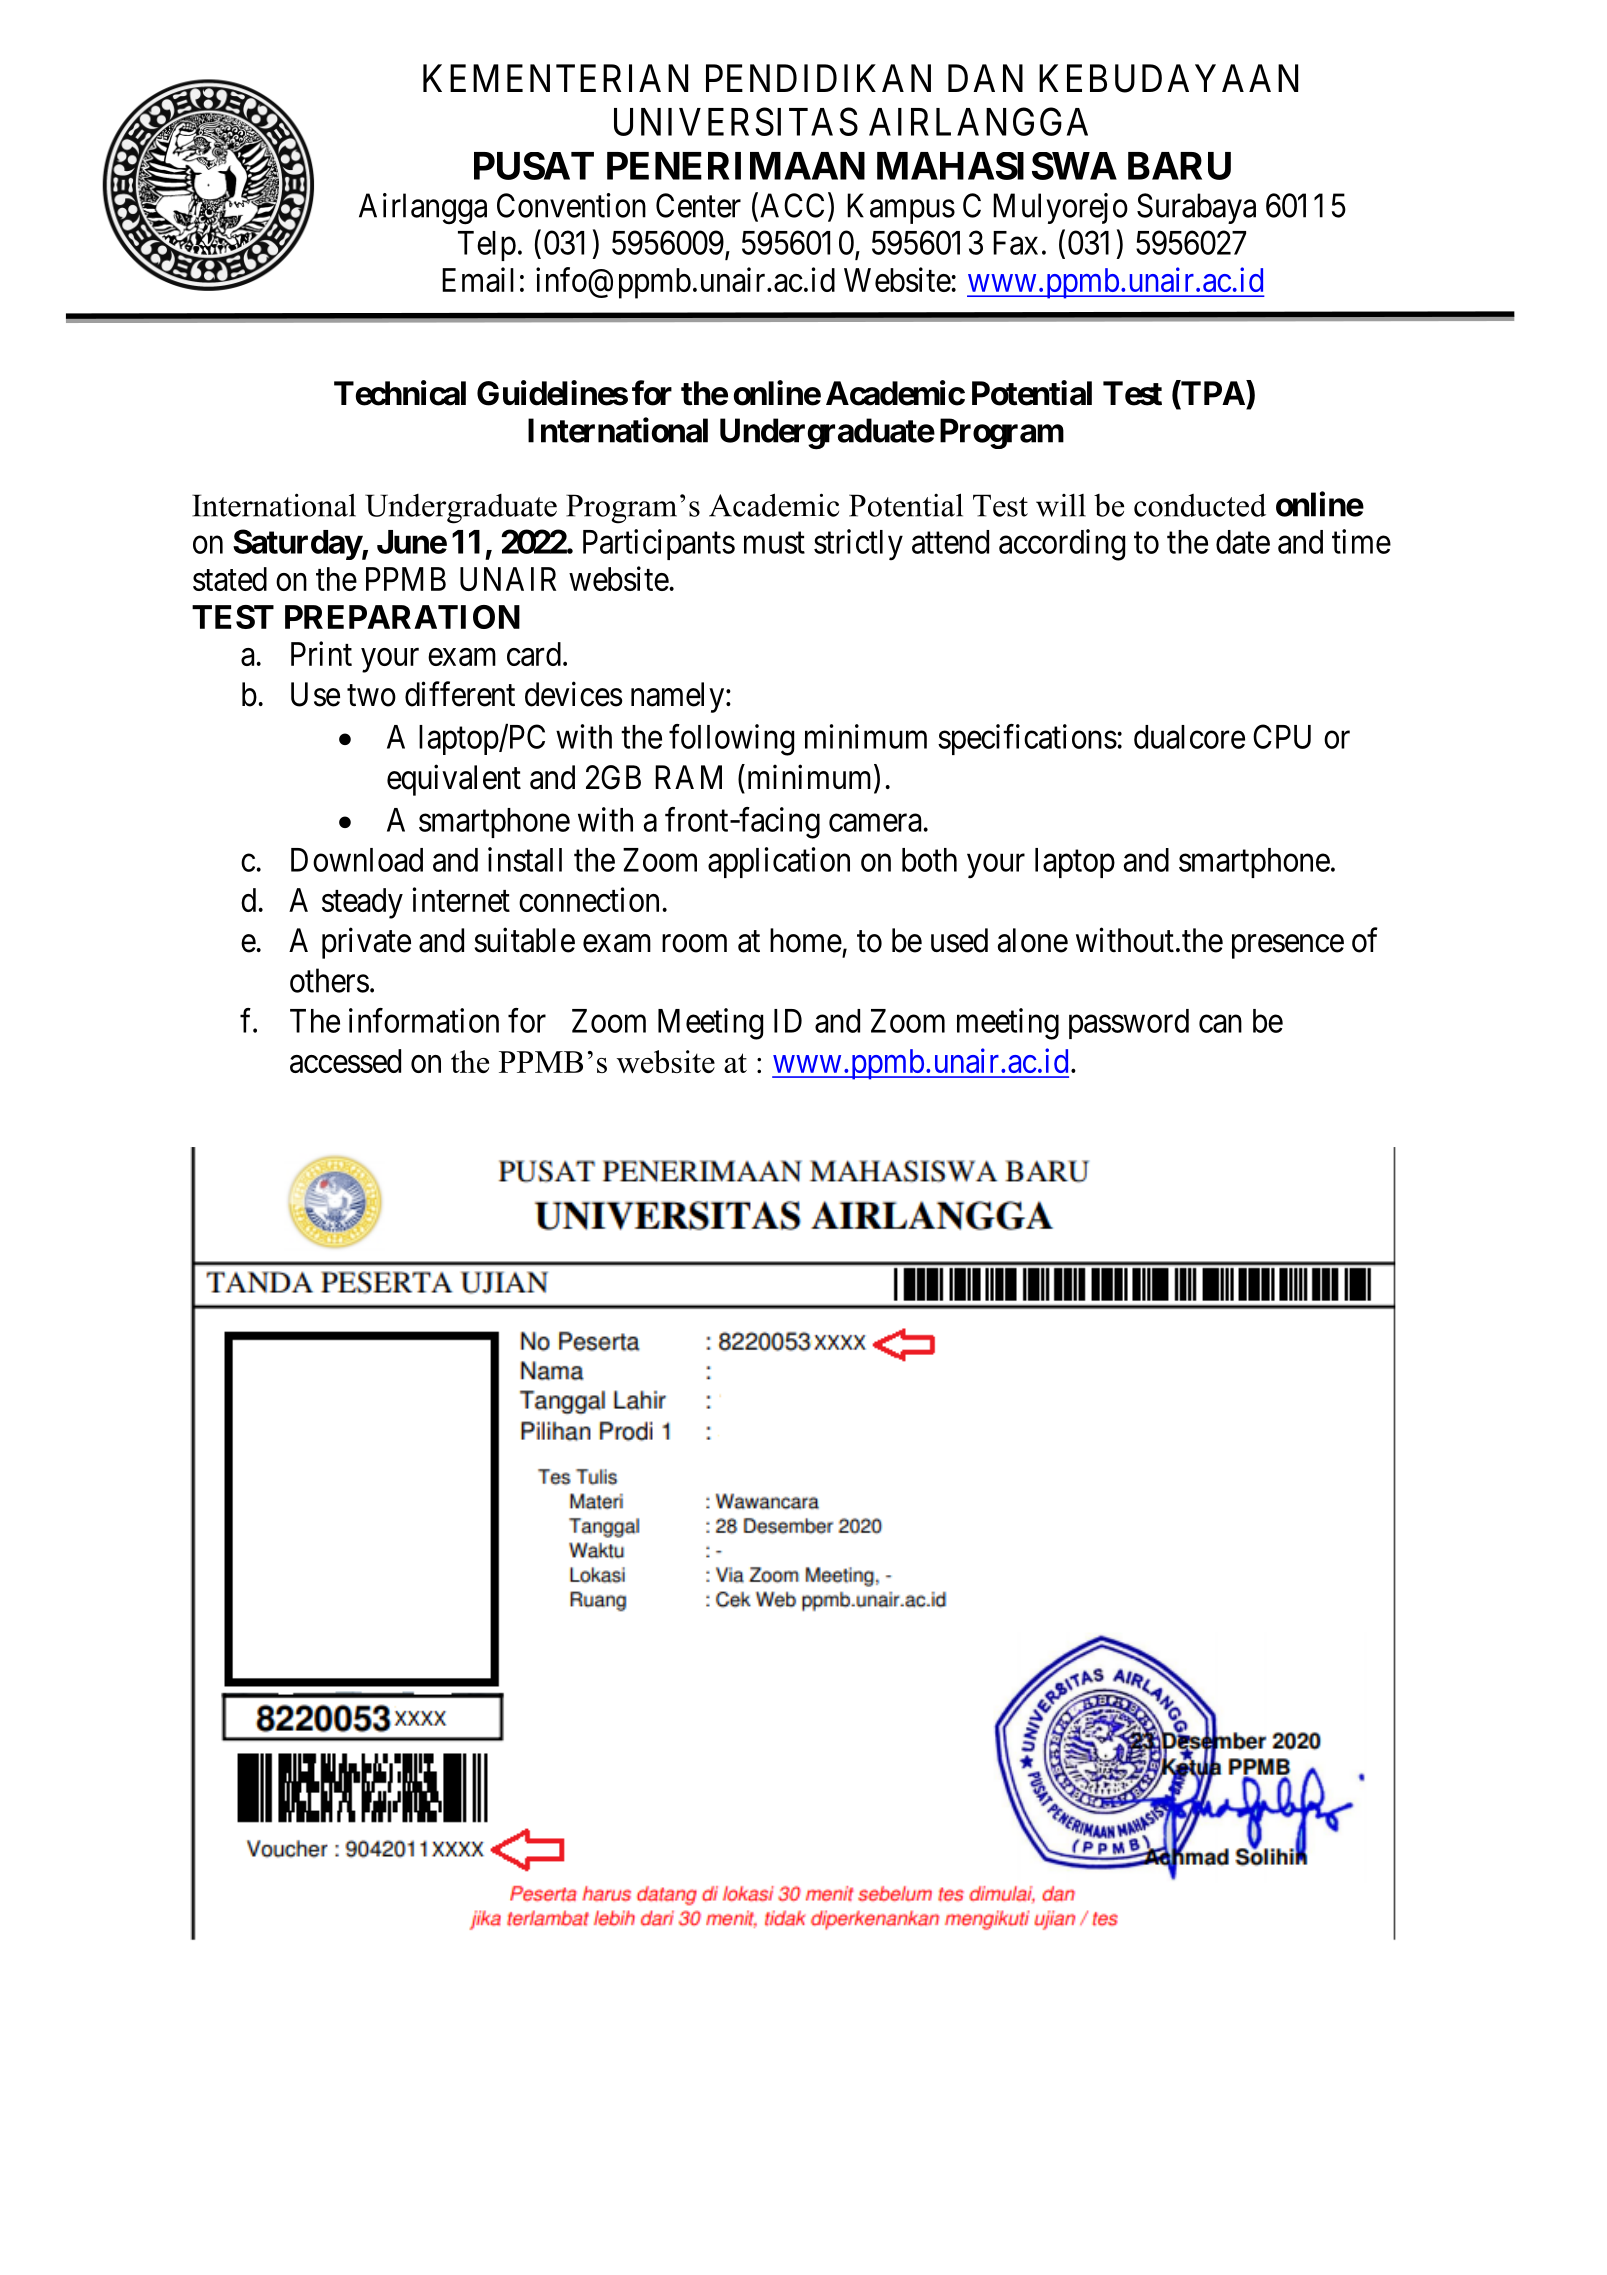  Describe the element at coordinates (1179, 166) in the image. I see `BARU` at that location.
